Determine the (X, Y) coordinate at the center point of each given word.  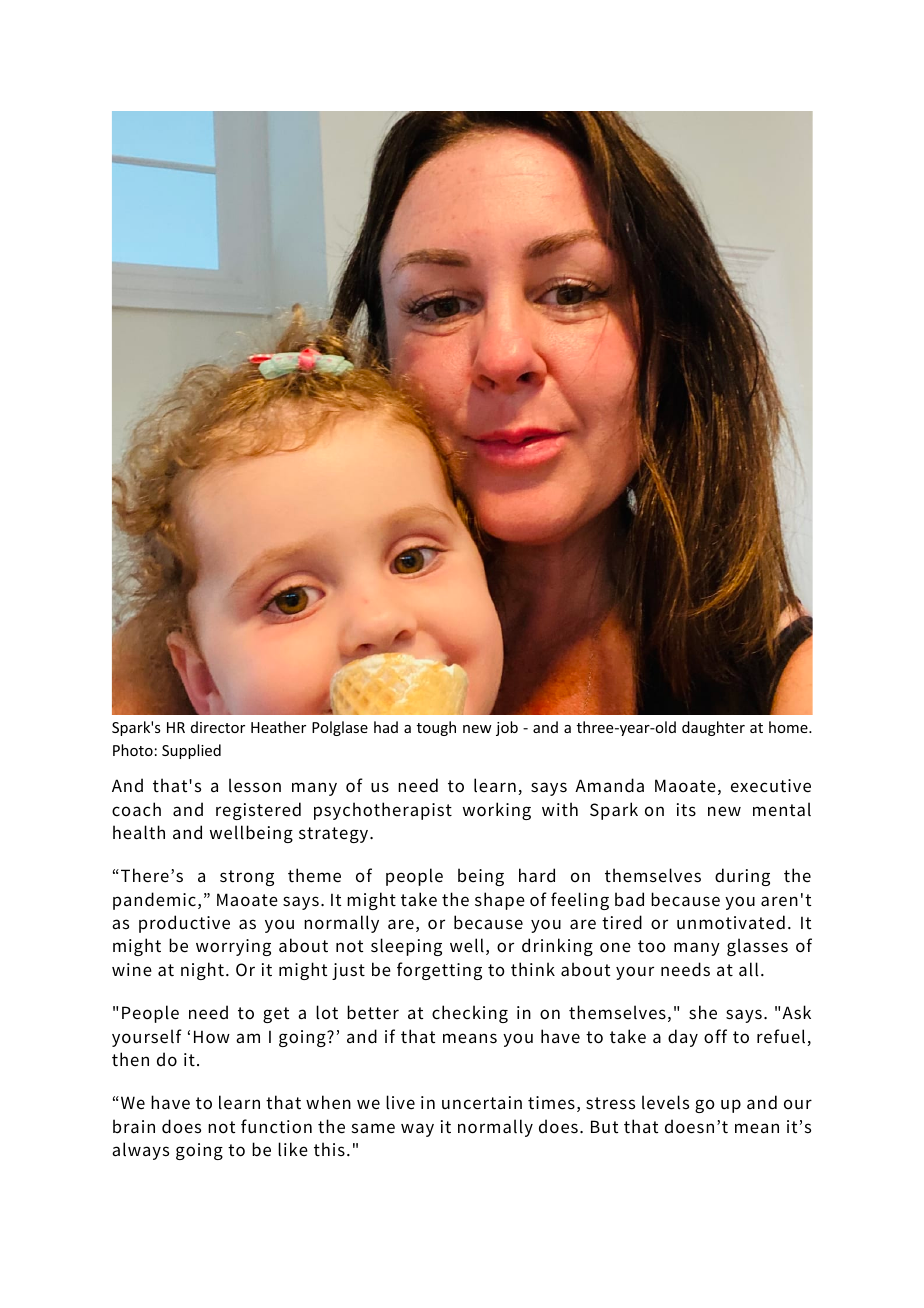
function (276, 1126)
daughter (713, 728)
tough (436, 728)
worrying (233, 947)
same (373, 1128)
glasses (757, 947)
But (604, 1127)
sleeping (406, 947)
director (218, 727)
